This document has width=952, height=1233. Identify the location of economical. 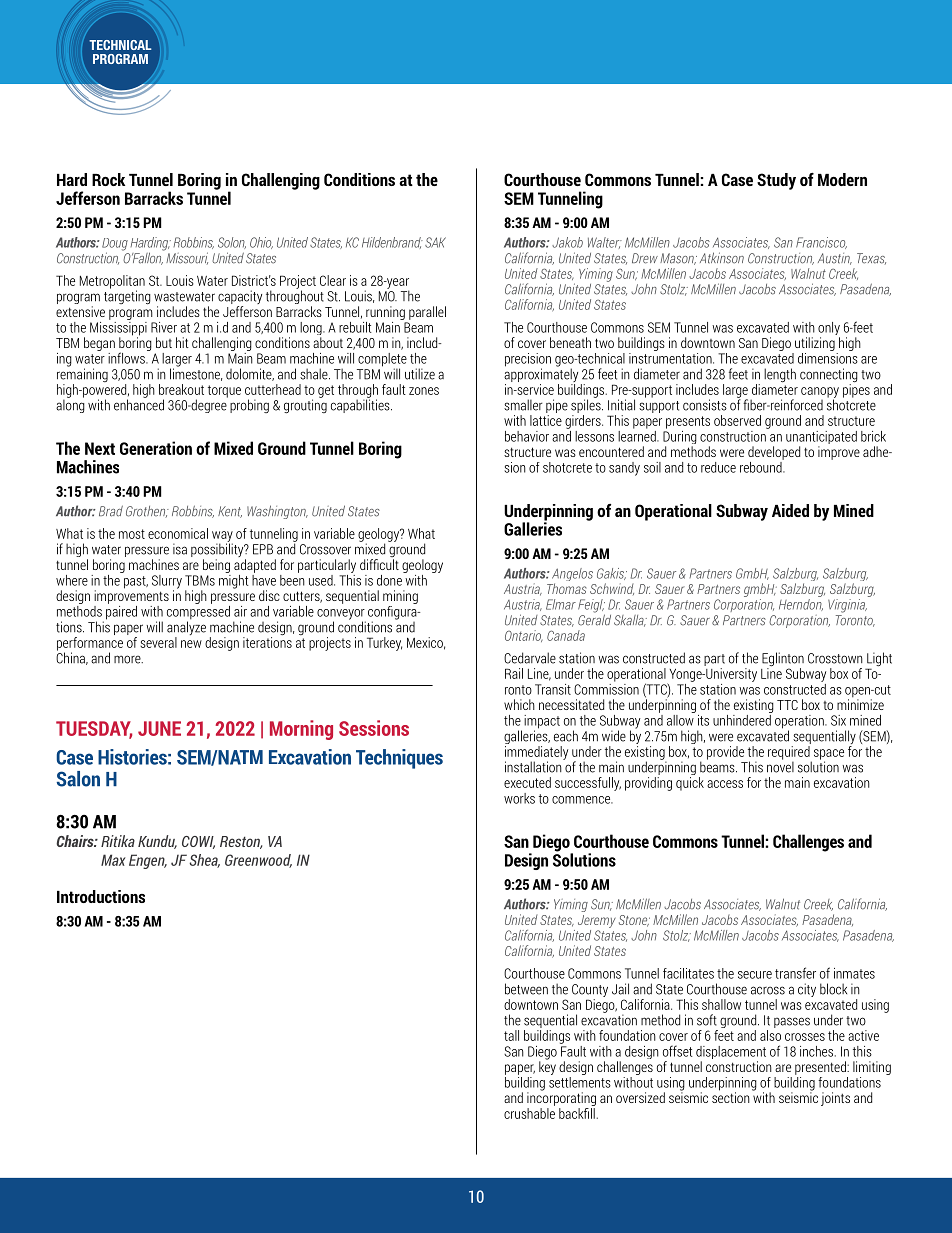
(178, 533).
